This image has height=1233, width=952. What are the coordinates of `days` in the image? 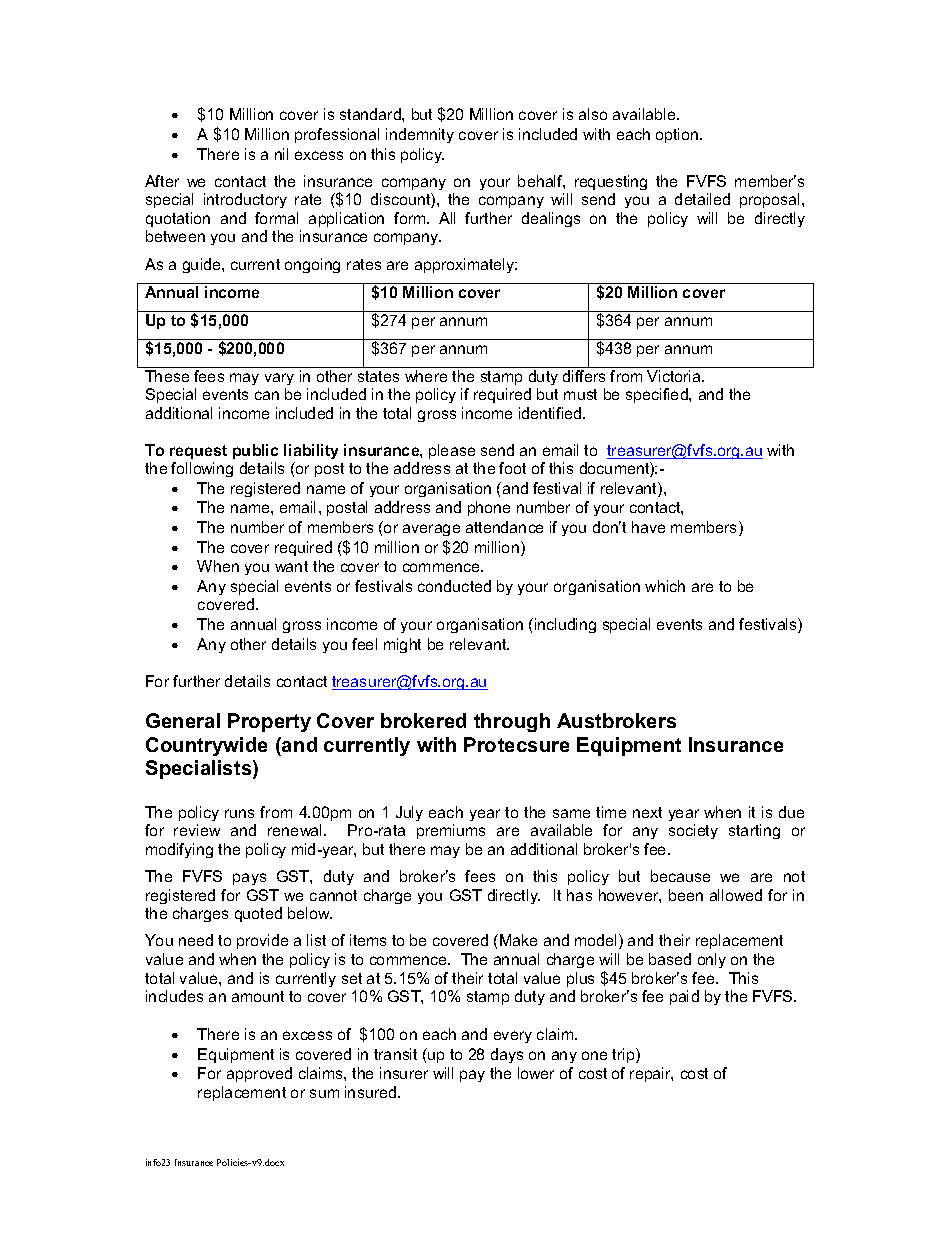 It's located at (507, 1055).
